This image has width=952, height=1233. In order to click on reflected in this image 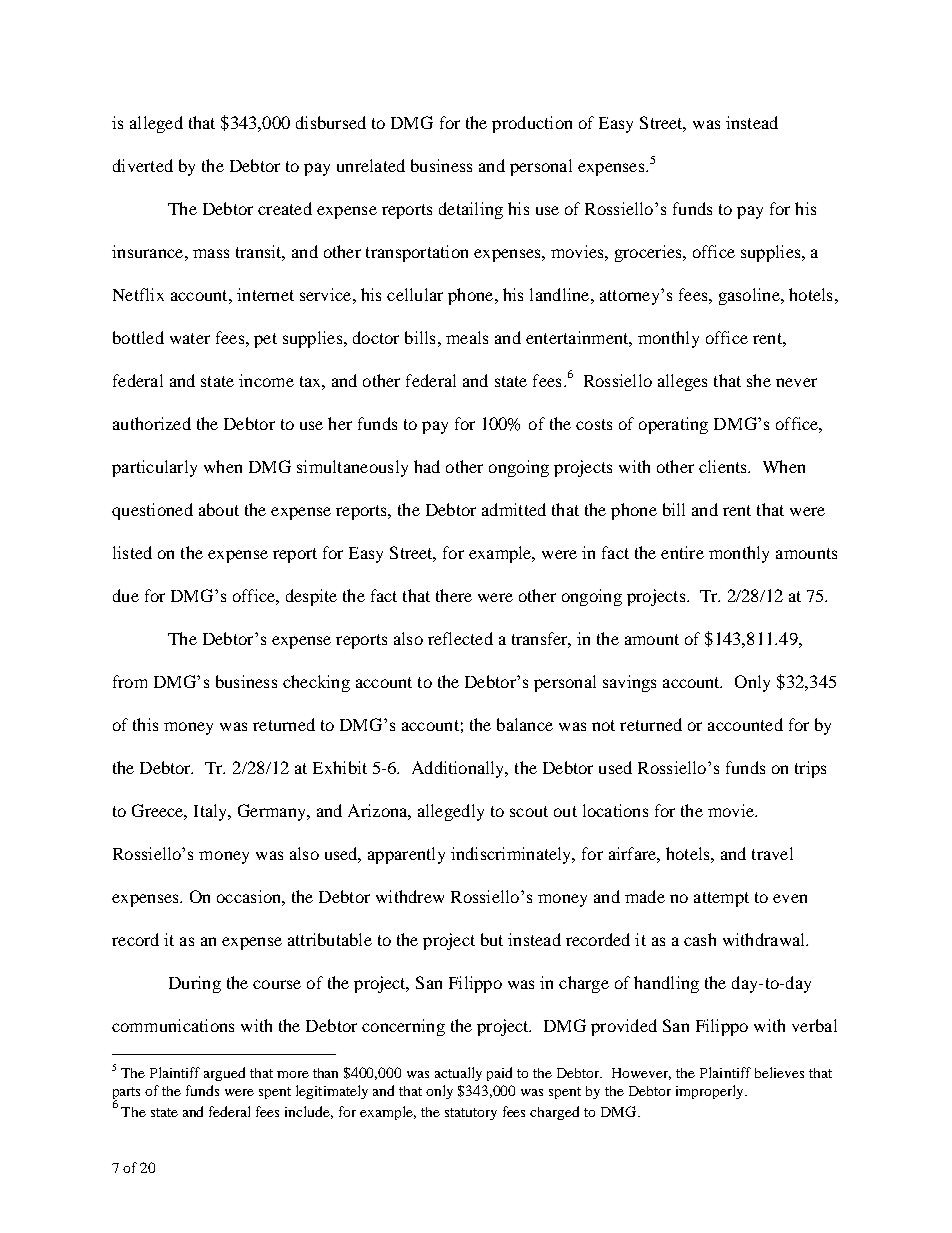, I will do `click(460, 638)`.
